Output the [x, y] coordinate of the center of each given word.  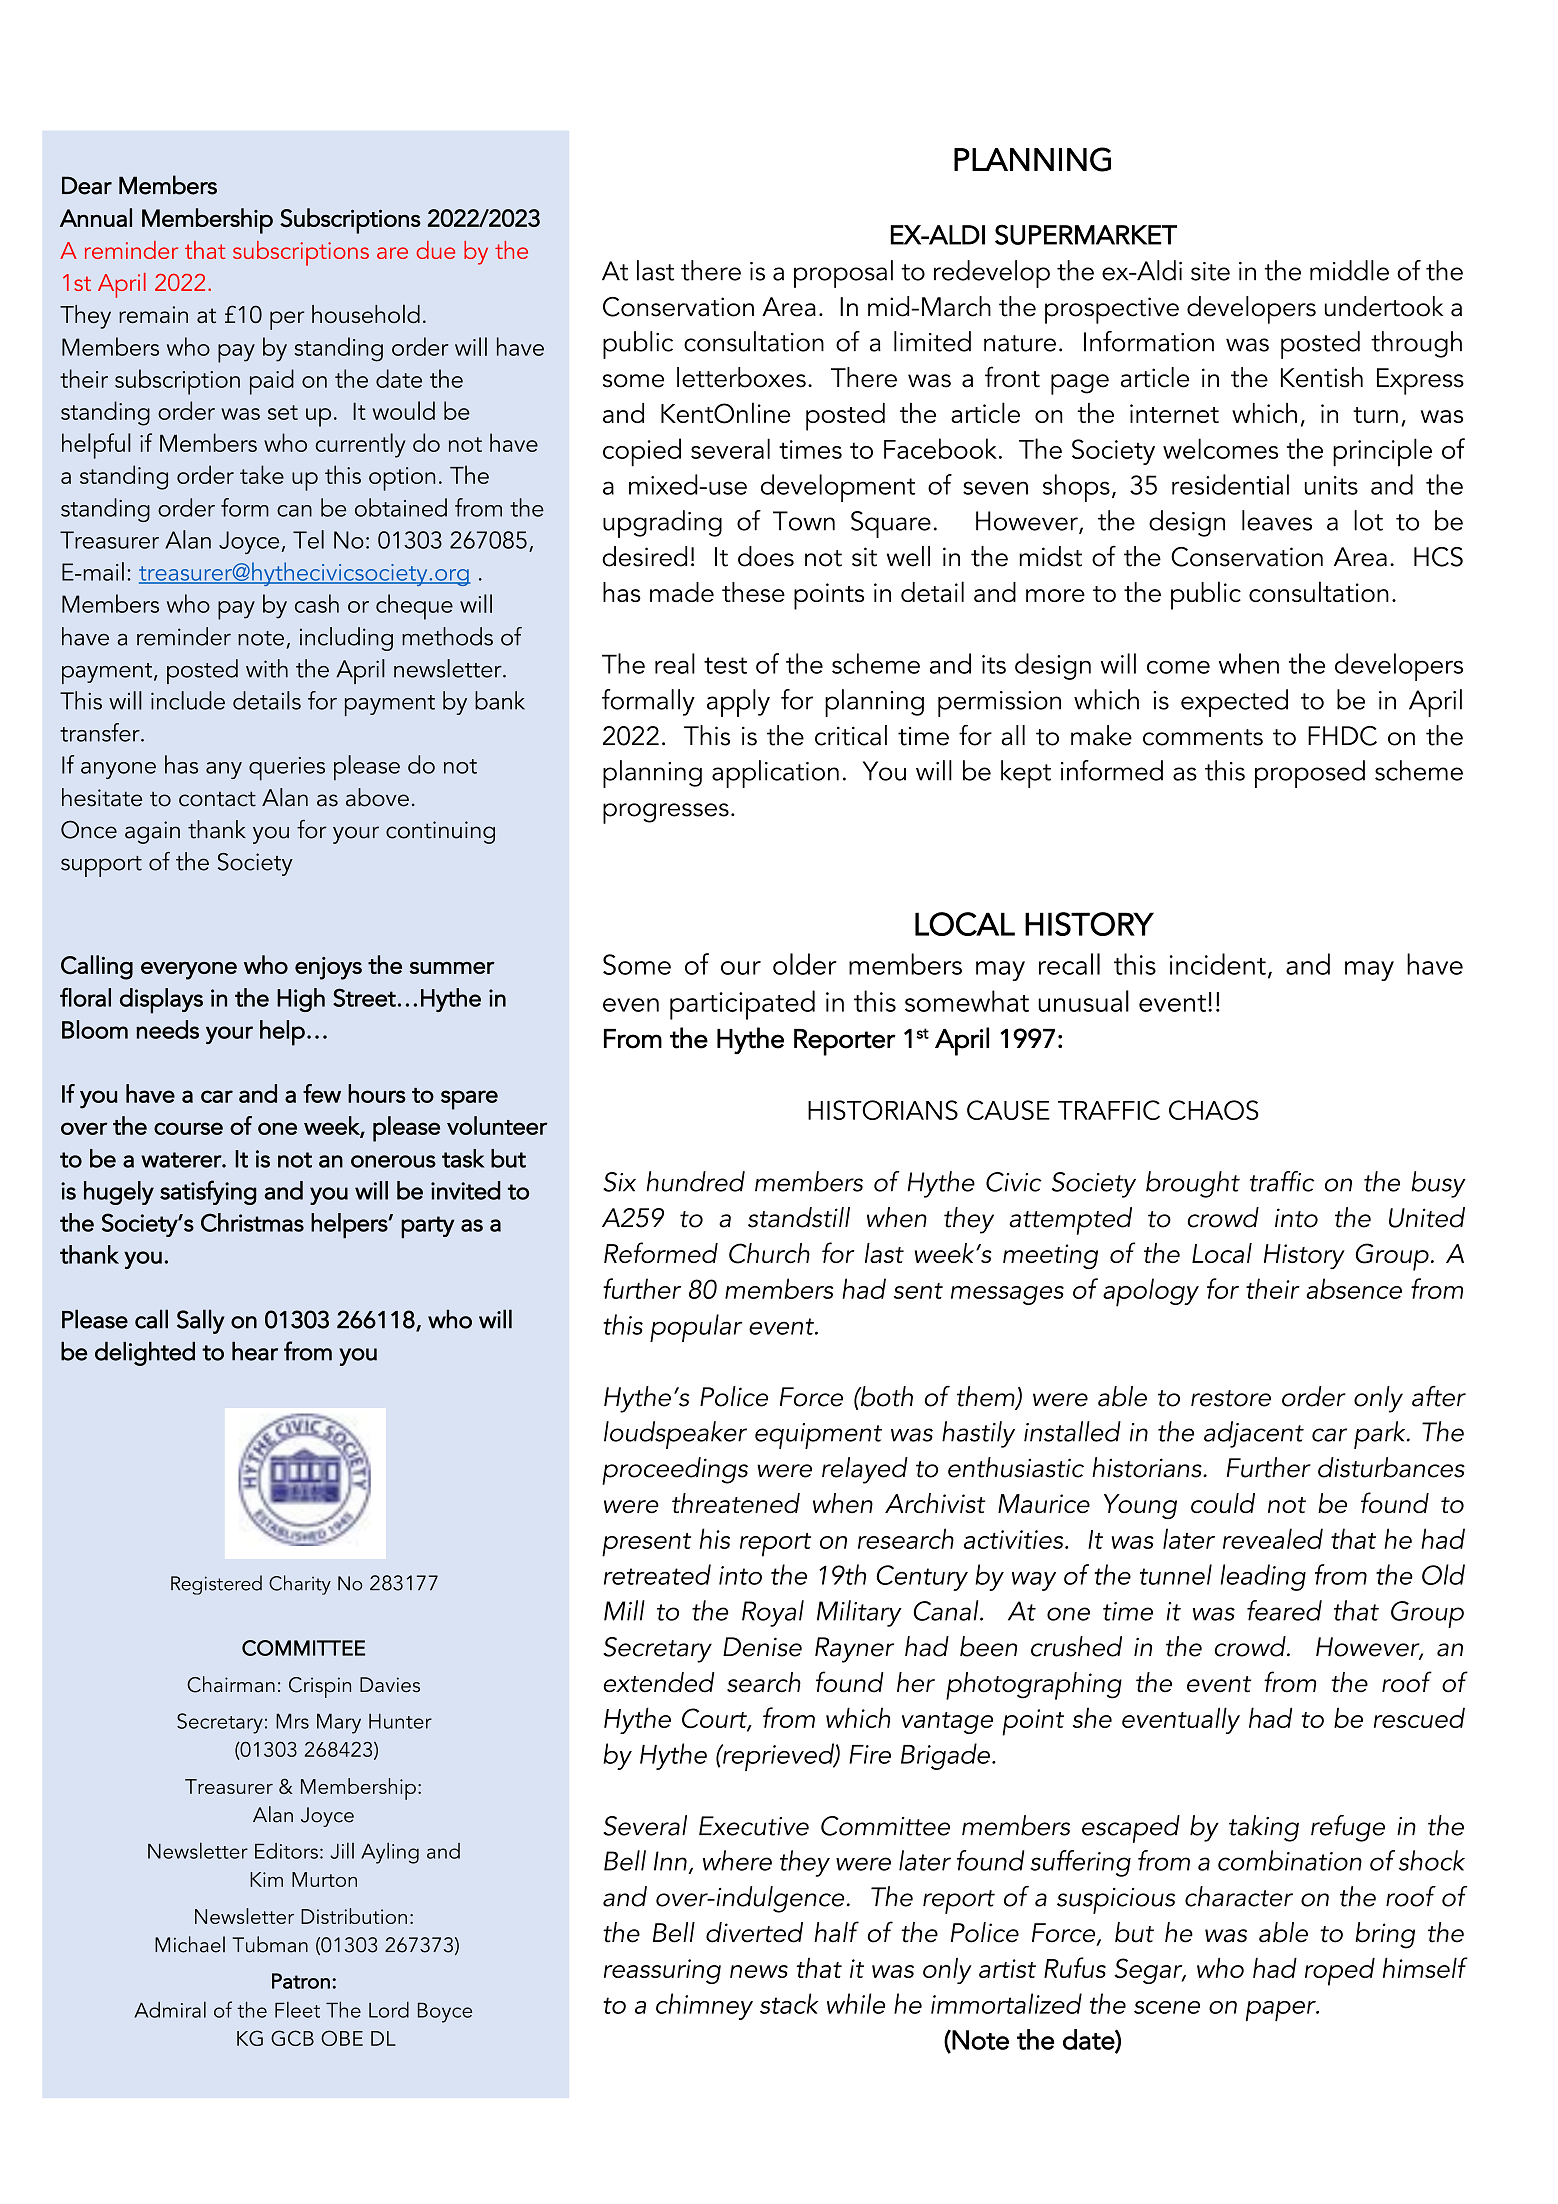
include [188, 700]
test [725, 665]
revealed [1273, 1538]
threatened [736, 1503]
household [366, 313]
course [188, 1128]
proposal [843, 274]
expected [1234, 703]
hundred [695, 1181]
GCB [292, 2038]
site [1210, 271]
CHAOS [1214, 1110]
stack [789, 2003]
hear [255, 1351]
